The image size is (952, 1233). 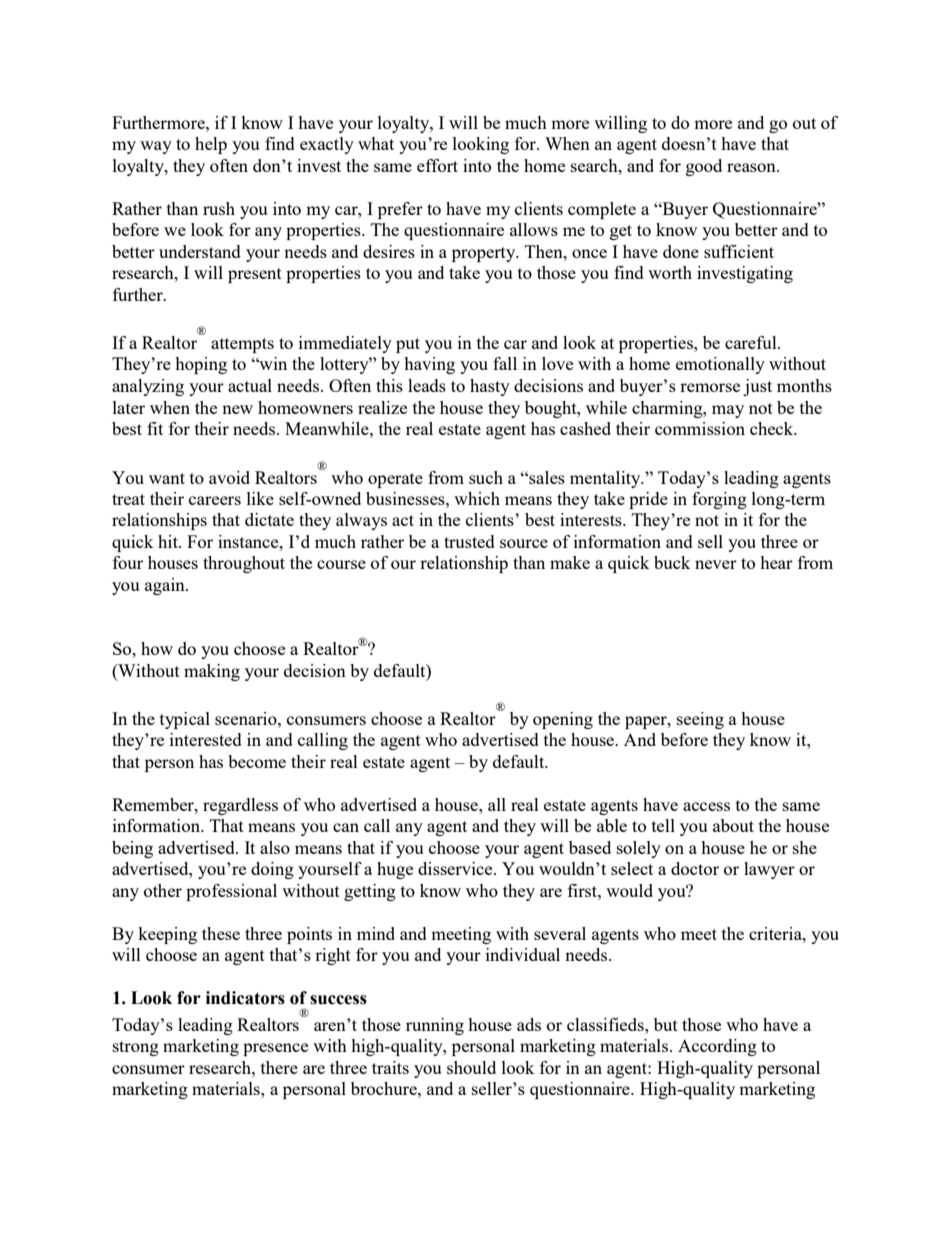 What do you see at coordinates (166, 586) in the screenshot?
I see `again` at bounding box center [166, 586].
